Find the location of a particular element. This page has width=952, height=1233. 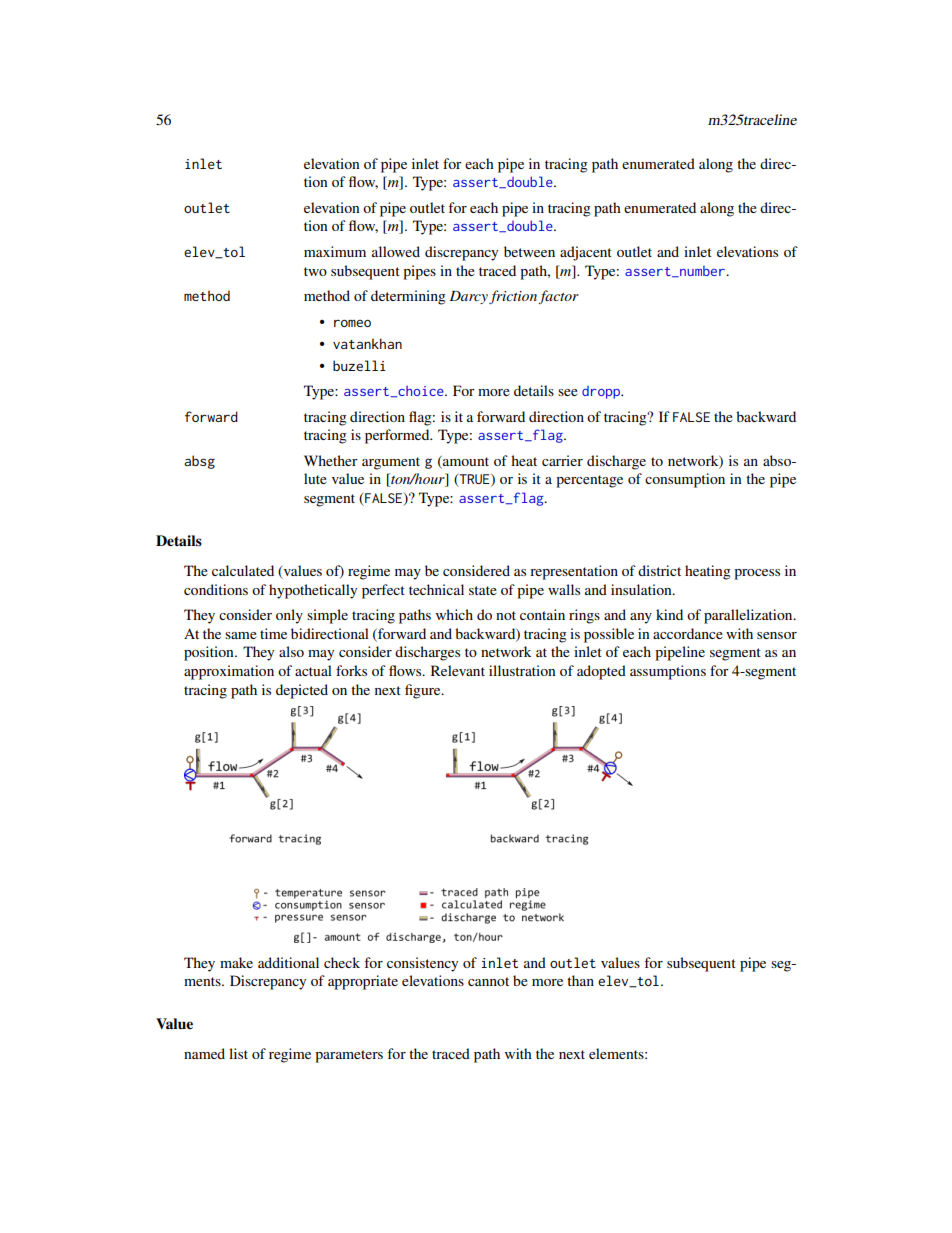

depicted is located at coordinates (302, 691).
